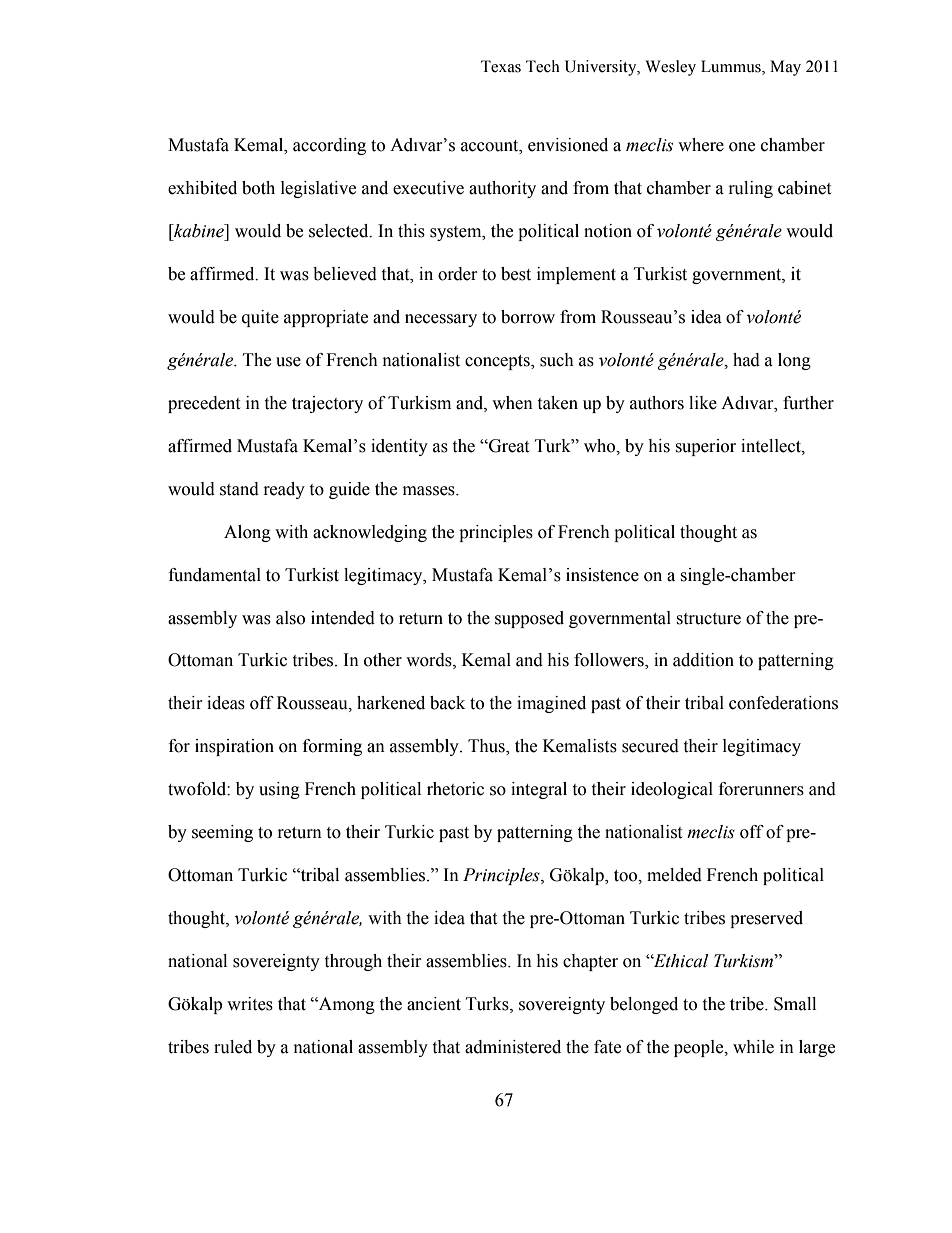 The image size is (952, 1233). What do you see at coordinates (250, 1004) in the page?
I see `writes` at bounding box center [250, 1004].
